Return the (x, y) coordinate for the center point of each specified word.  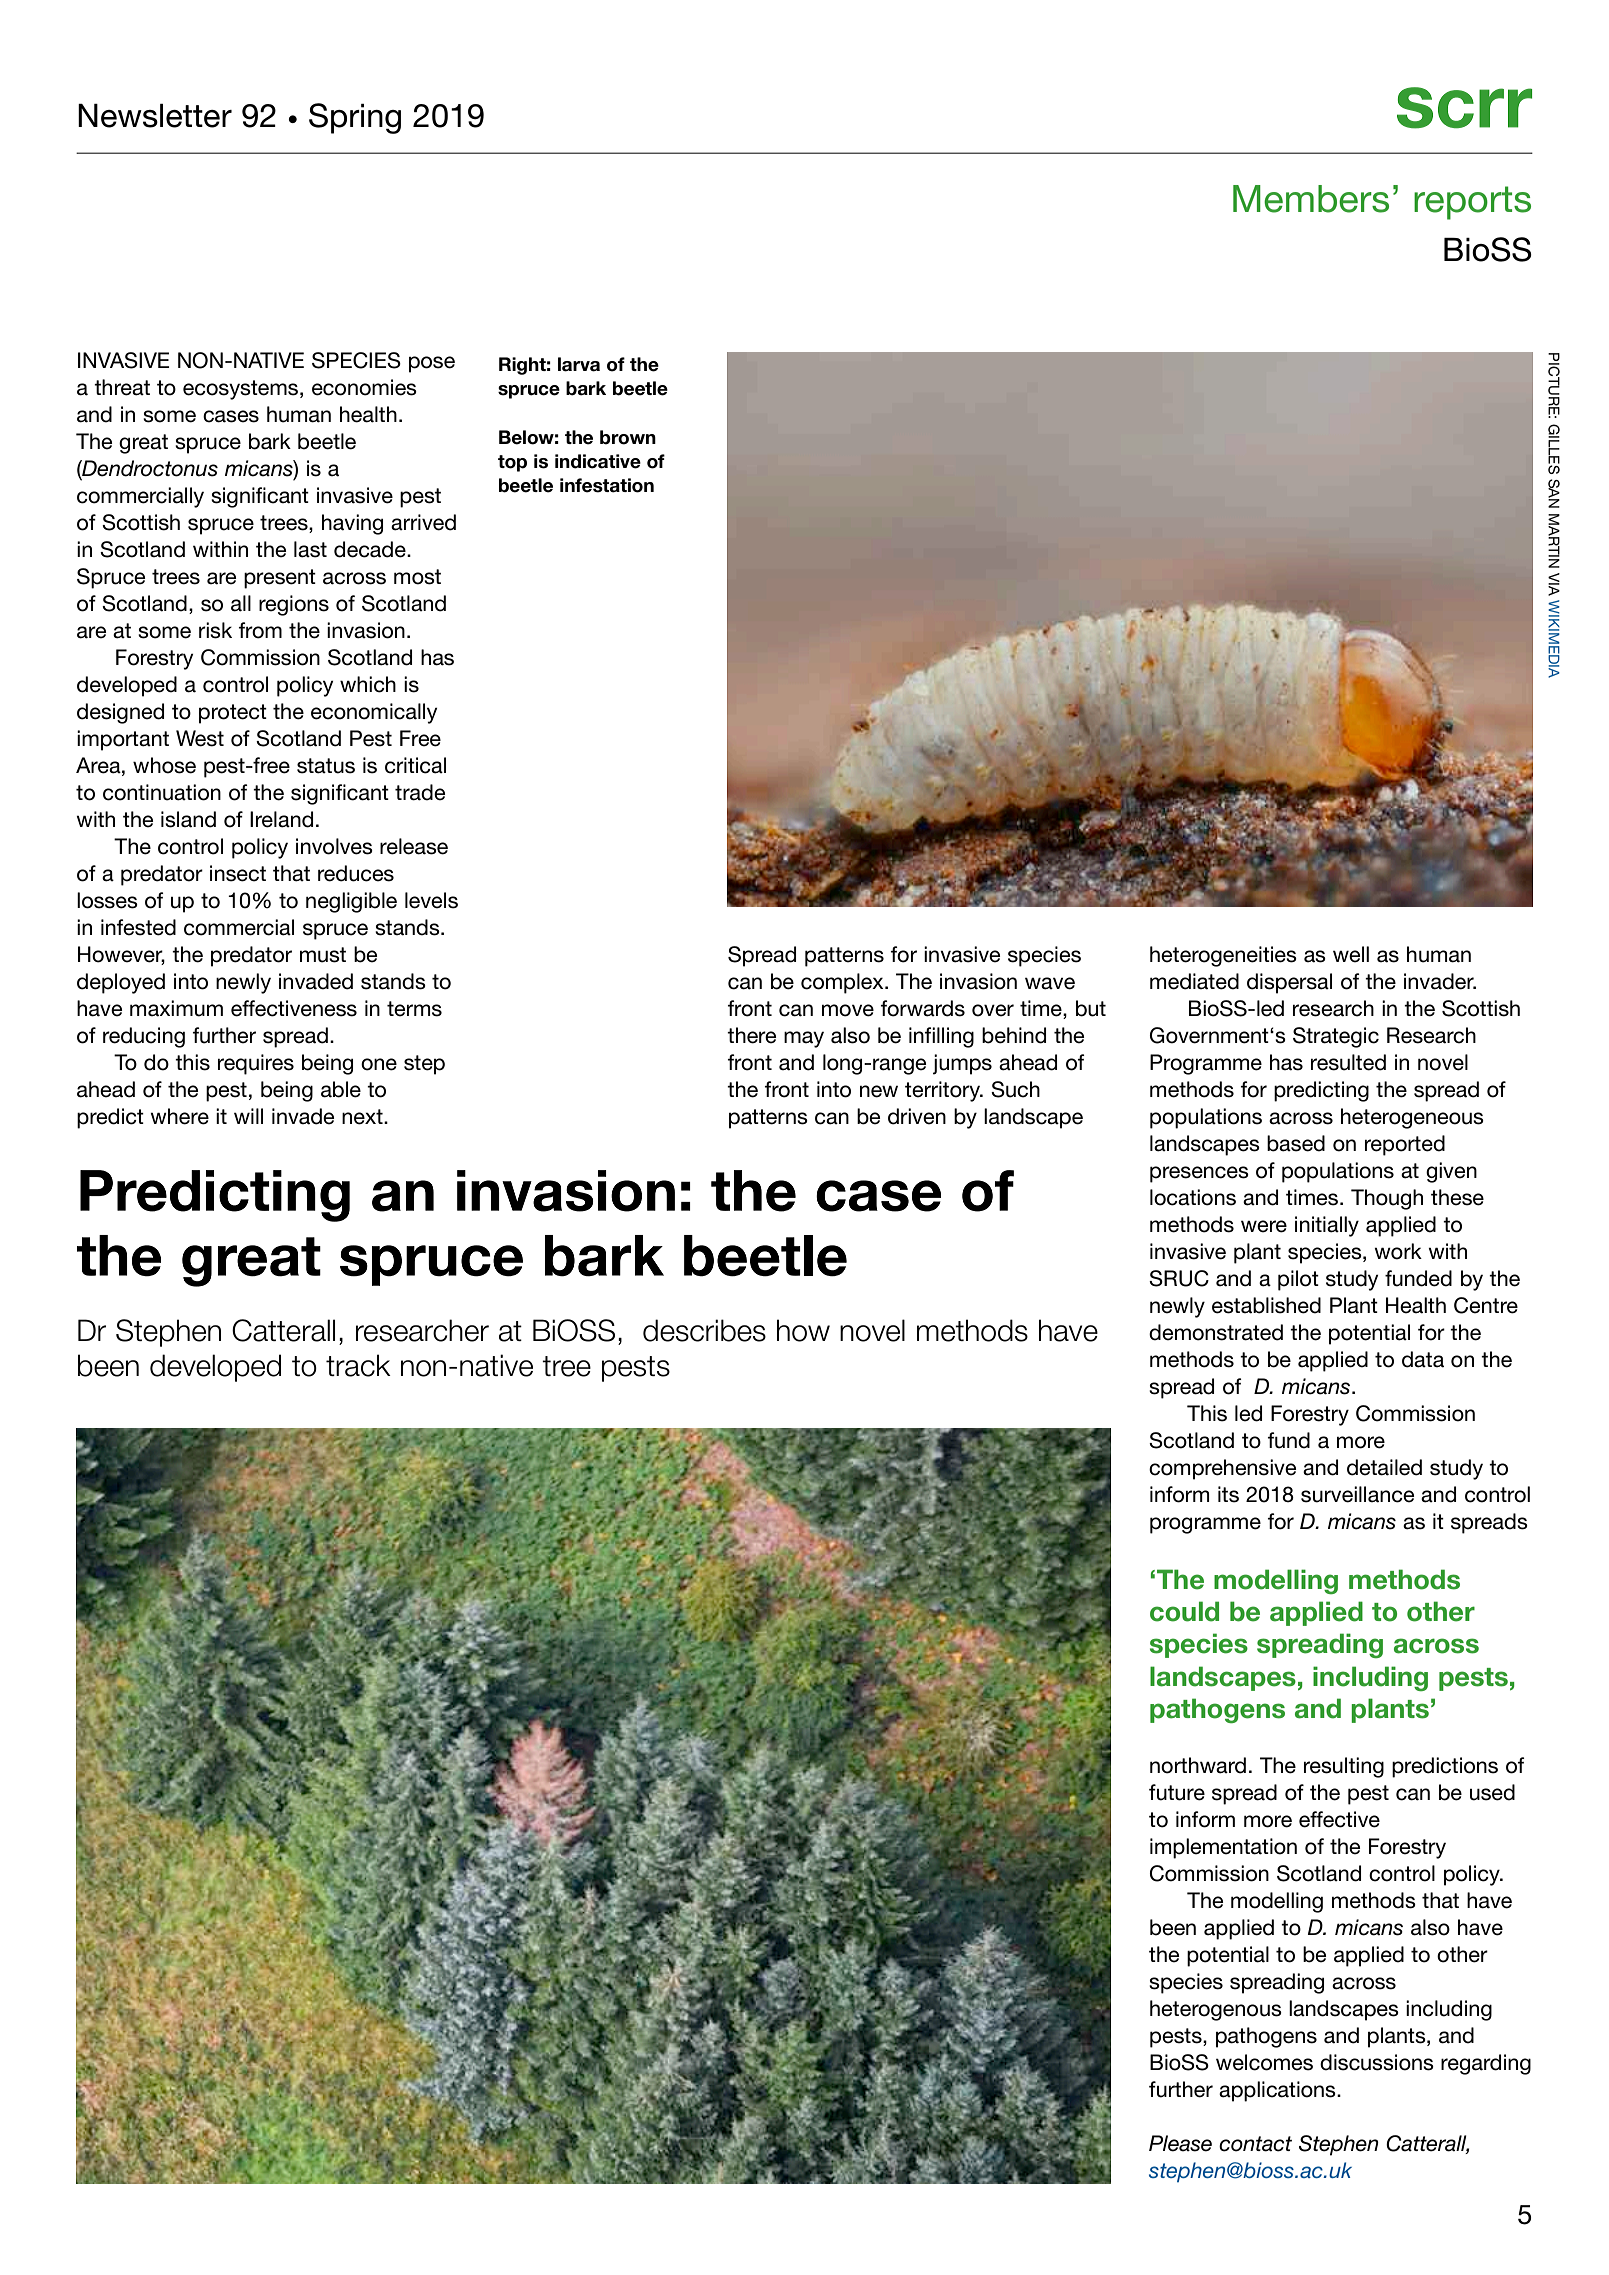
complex (843, 983)
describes (704, 1330)
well (1351, 954)
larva (579, 364)
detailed (1384, 1467)
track (358, 1365)
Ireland (281, 819)
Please (1180, 2143)
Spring (355, 118)
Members (1311, 199)
